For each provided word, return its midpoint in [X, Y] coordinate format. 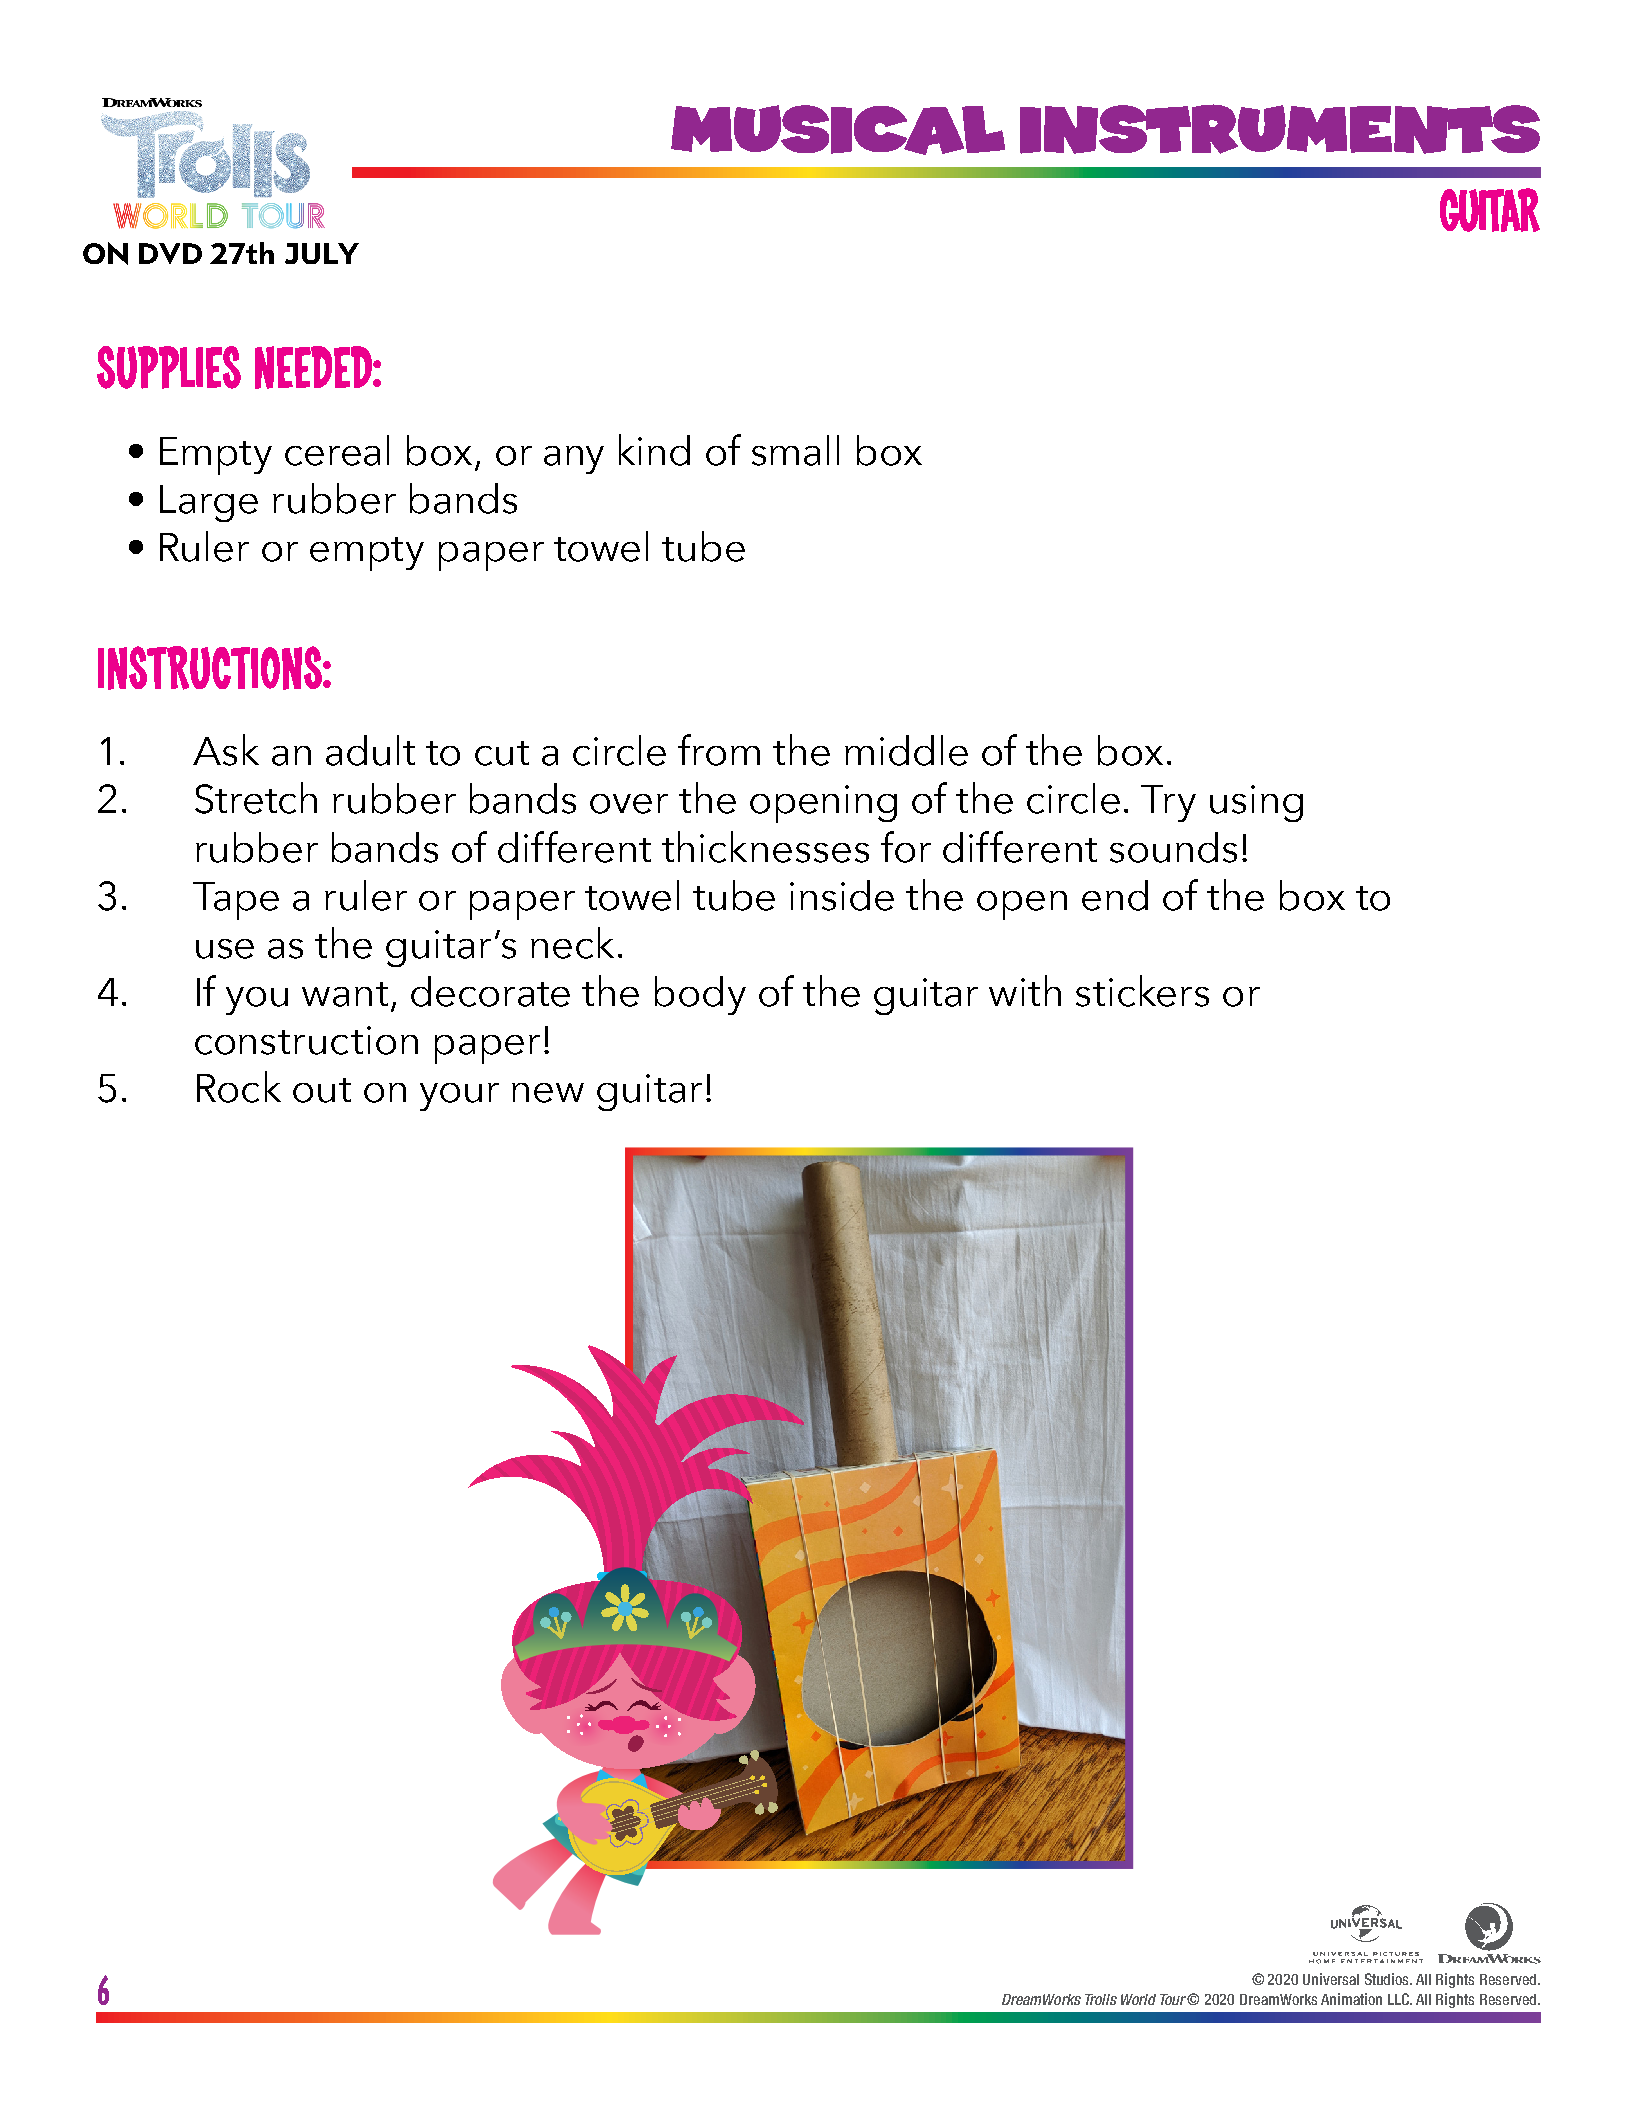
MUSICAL [838, 130]
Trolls [1101, 1999]
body [700, 995]
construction [306, 1040]
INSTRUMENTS [1280, 129]
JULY [322, 253]
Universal [1331, 1979]
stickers [1142, 991]
